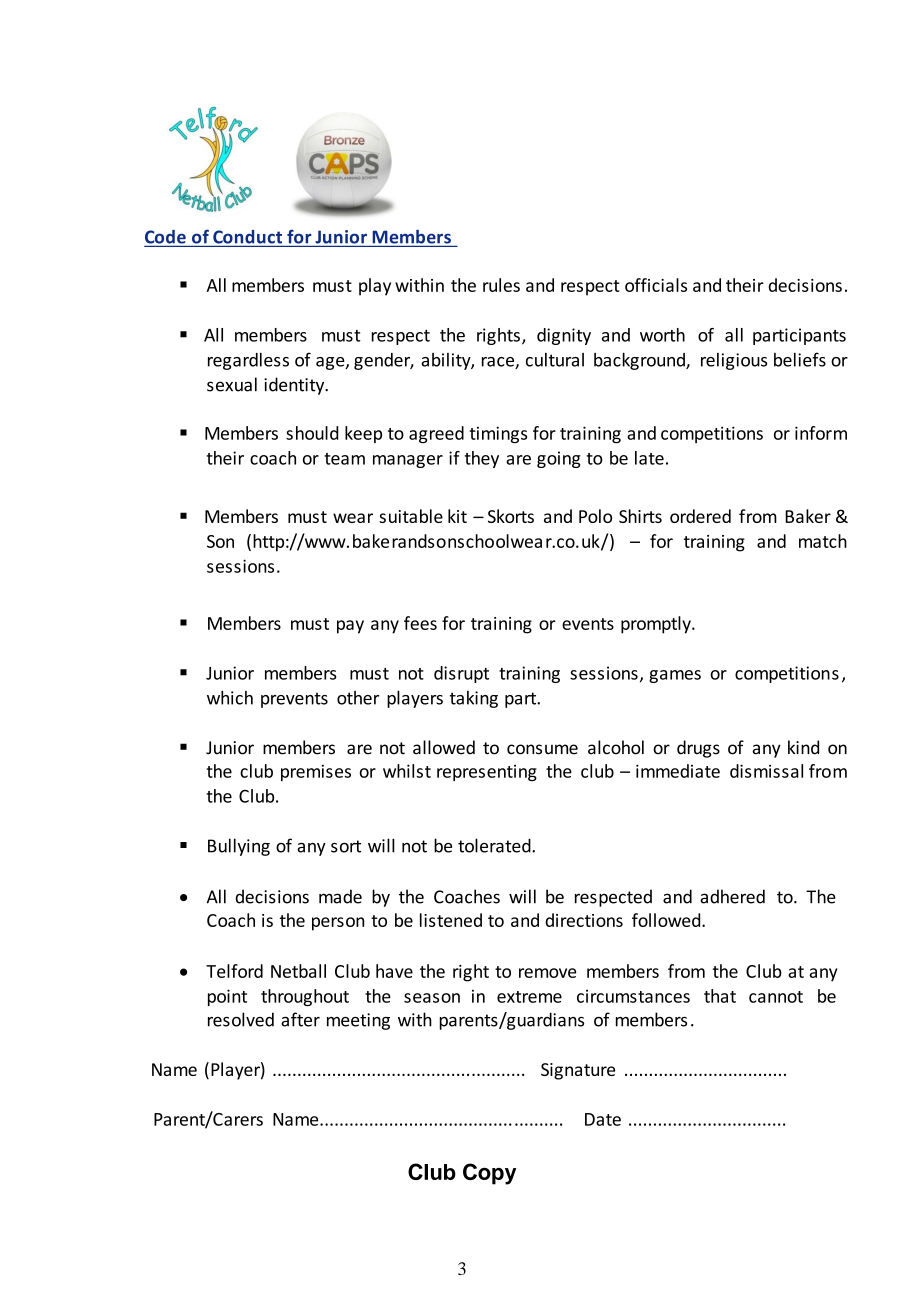  What do you see at coordinates (482, 459) in the screenshot?
I see `they` at bounding box center [482, 459].
